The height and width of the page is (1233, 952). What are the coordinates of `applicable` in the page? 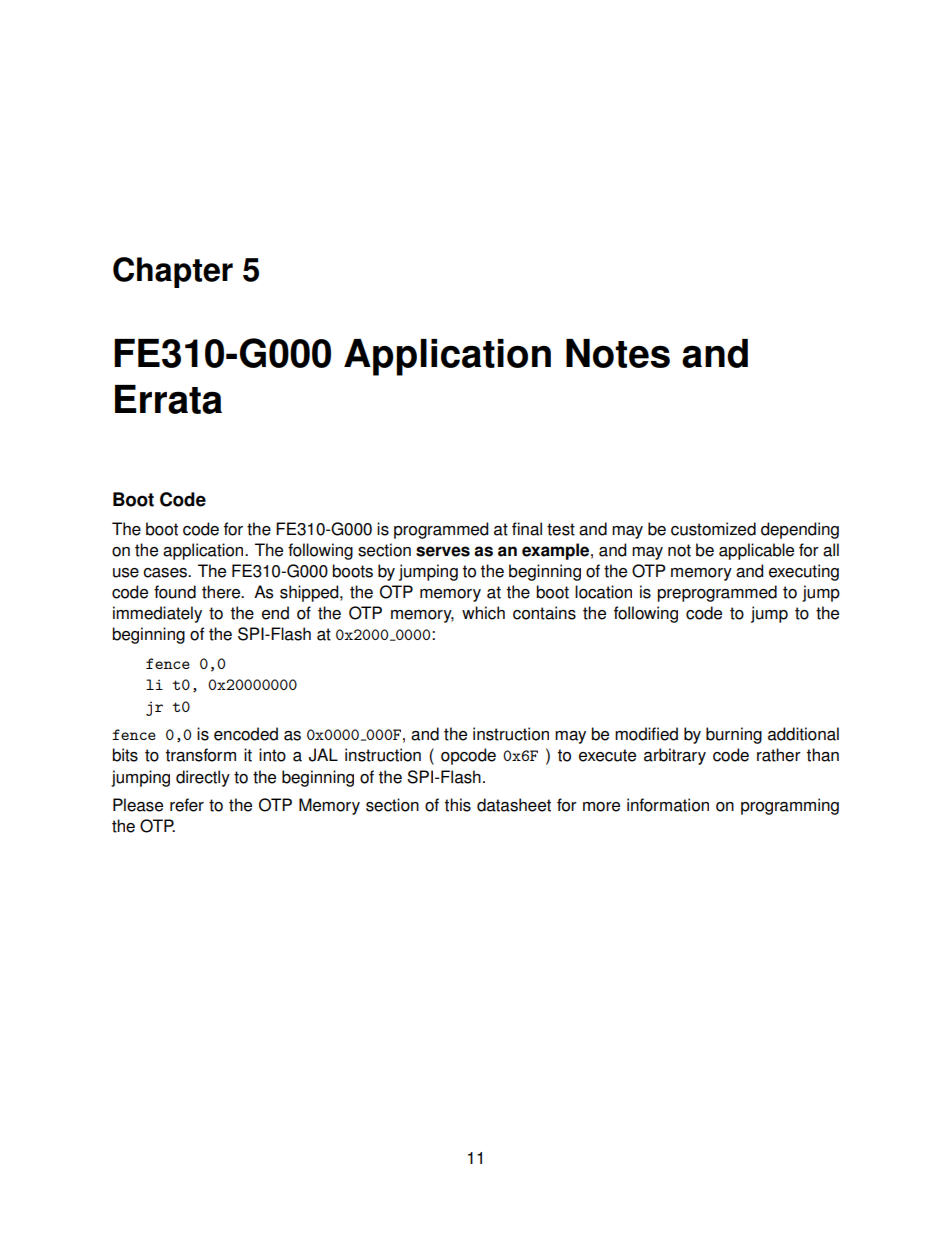 It's located at (756, 551).
